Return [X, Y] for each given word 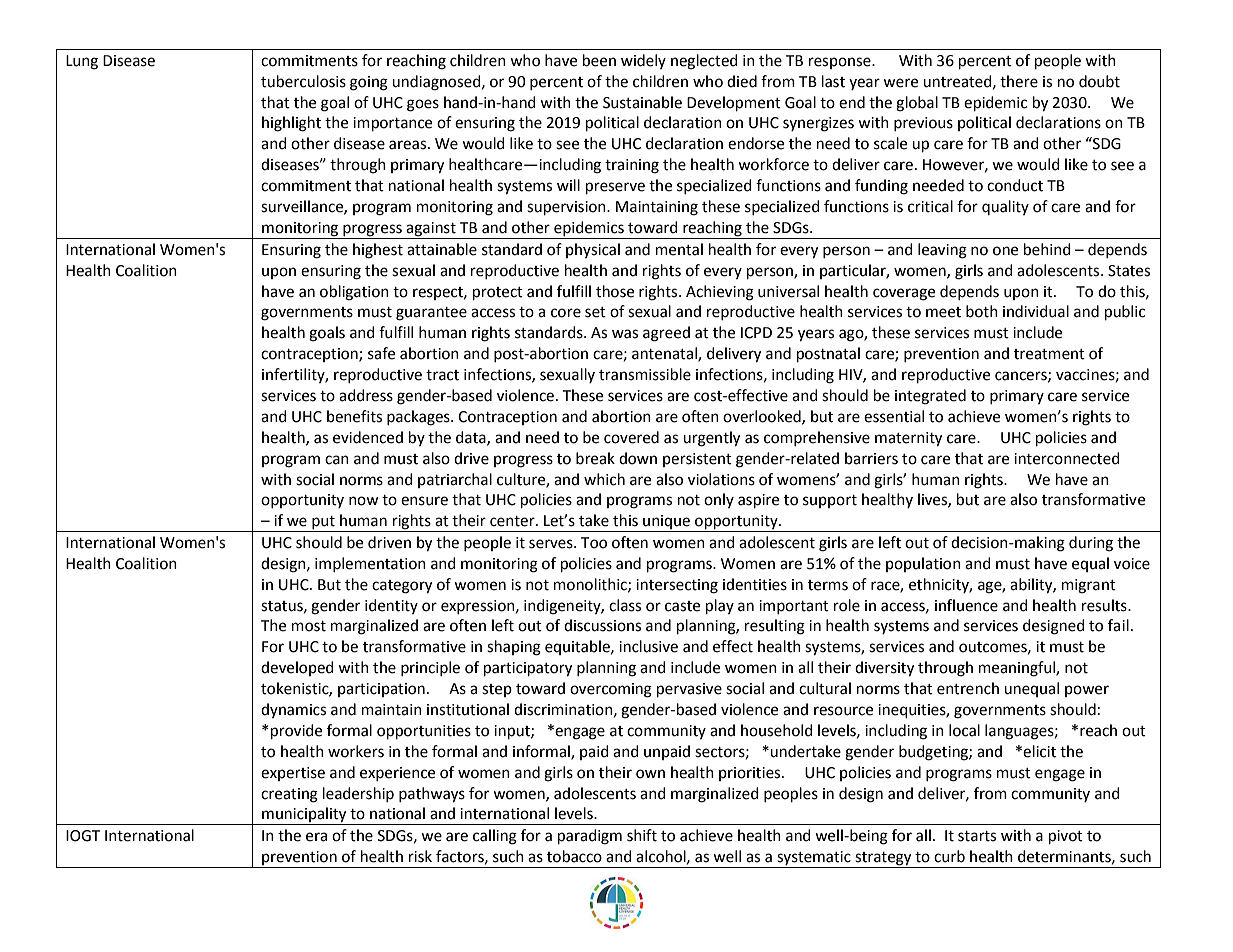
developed [297, 668]
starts [977, 836]
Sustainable [642, 102]
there [1019, 81]
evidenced [368, 437]
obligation [354, 293]
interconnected [1067, 458]
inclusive [648, 646]
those [615, 291]
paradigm [590, 837]
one [1005, 251]
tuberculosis [303, 81]
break [595, 458]
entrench [968, 688]
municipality [304, 816]
